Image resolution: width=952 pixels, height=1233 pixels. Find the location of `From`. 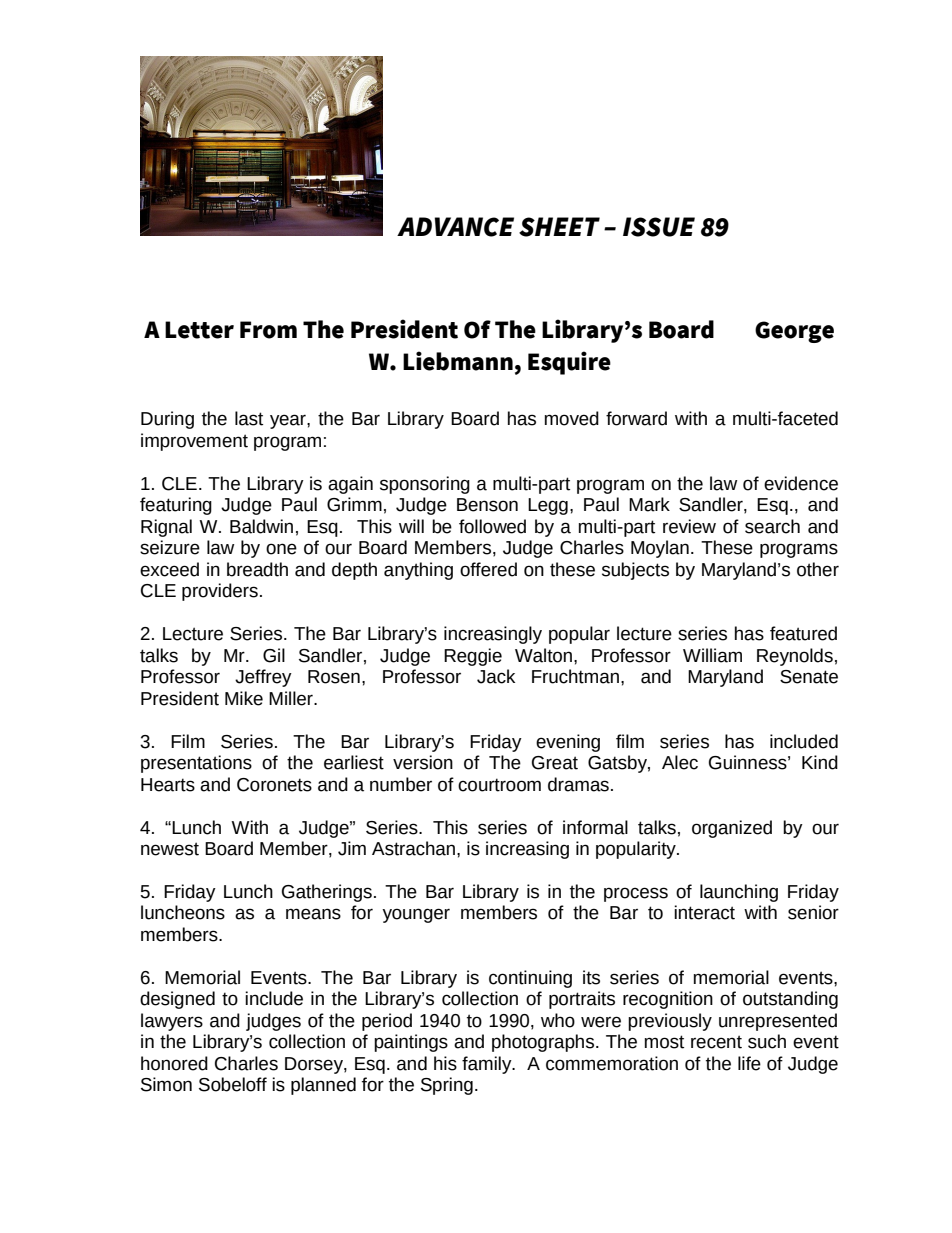

From is located at coordinates (268, 330).
